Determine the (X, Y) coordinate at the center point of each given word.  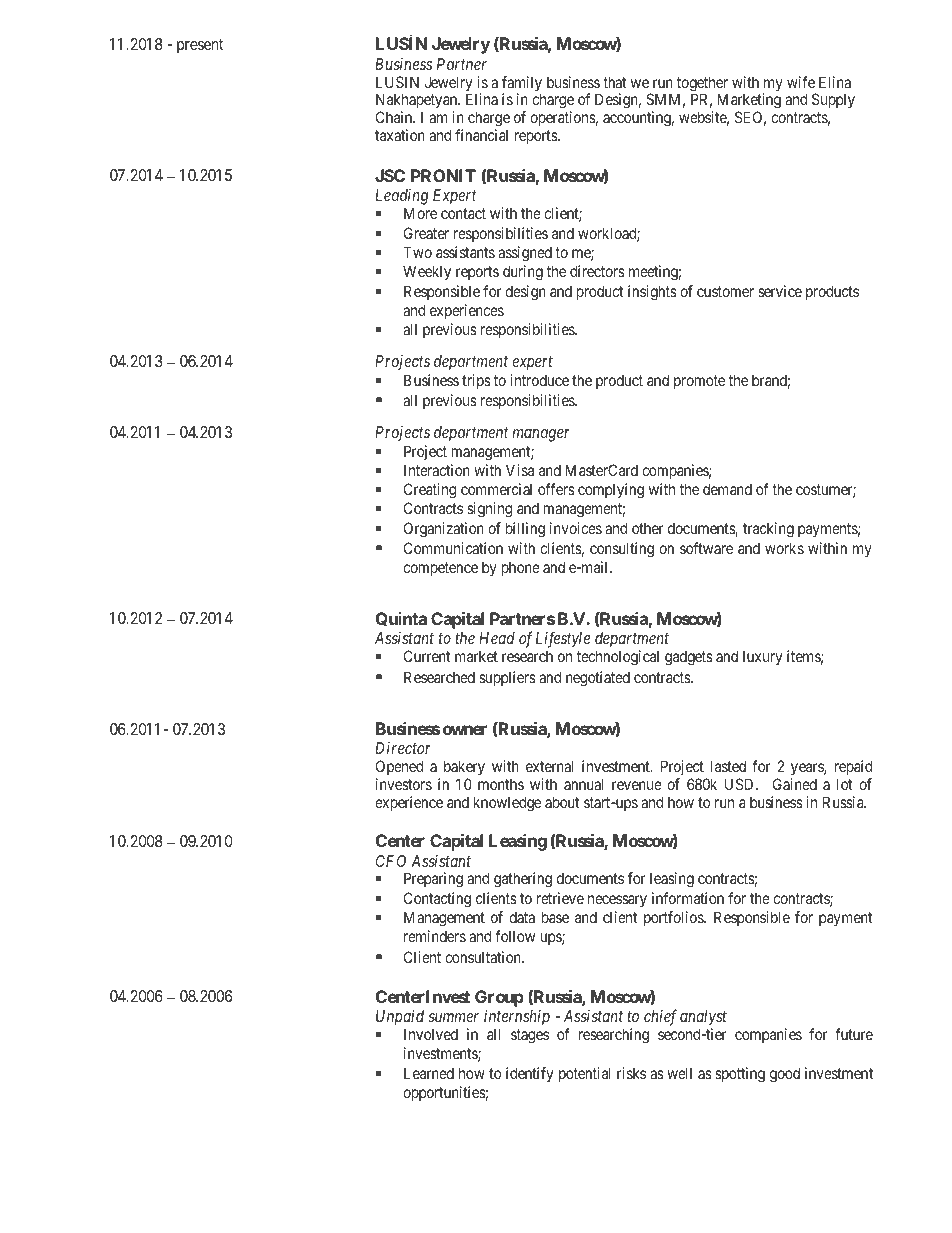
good (785, 1075)
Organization (444, 530)
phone (521, 568)
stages (530, 1036)
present (200, 46)
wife (801, 82)
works (784, 548)
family (522, 85)
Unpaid (400, 1018)
